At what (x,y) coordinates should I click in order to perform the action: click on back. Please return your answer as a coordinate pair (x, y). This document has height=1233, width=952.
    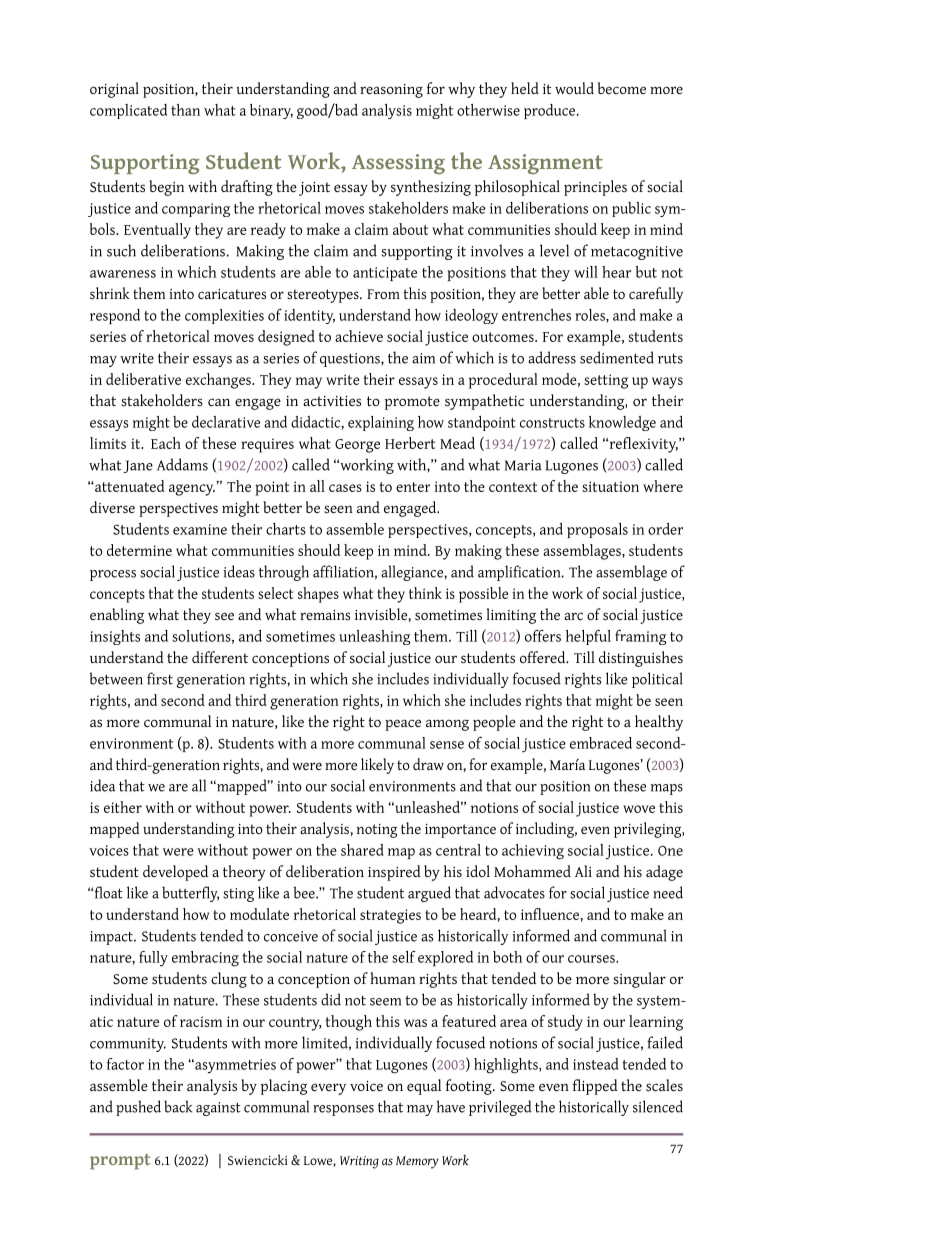
    Looking at the image, I should click on (178, 1106).
